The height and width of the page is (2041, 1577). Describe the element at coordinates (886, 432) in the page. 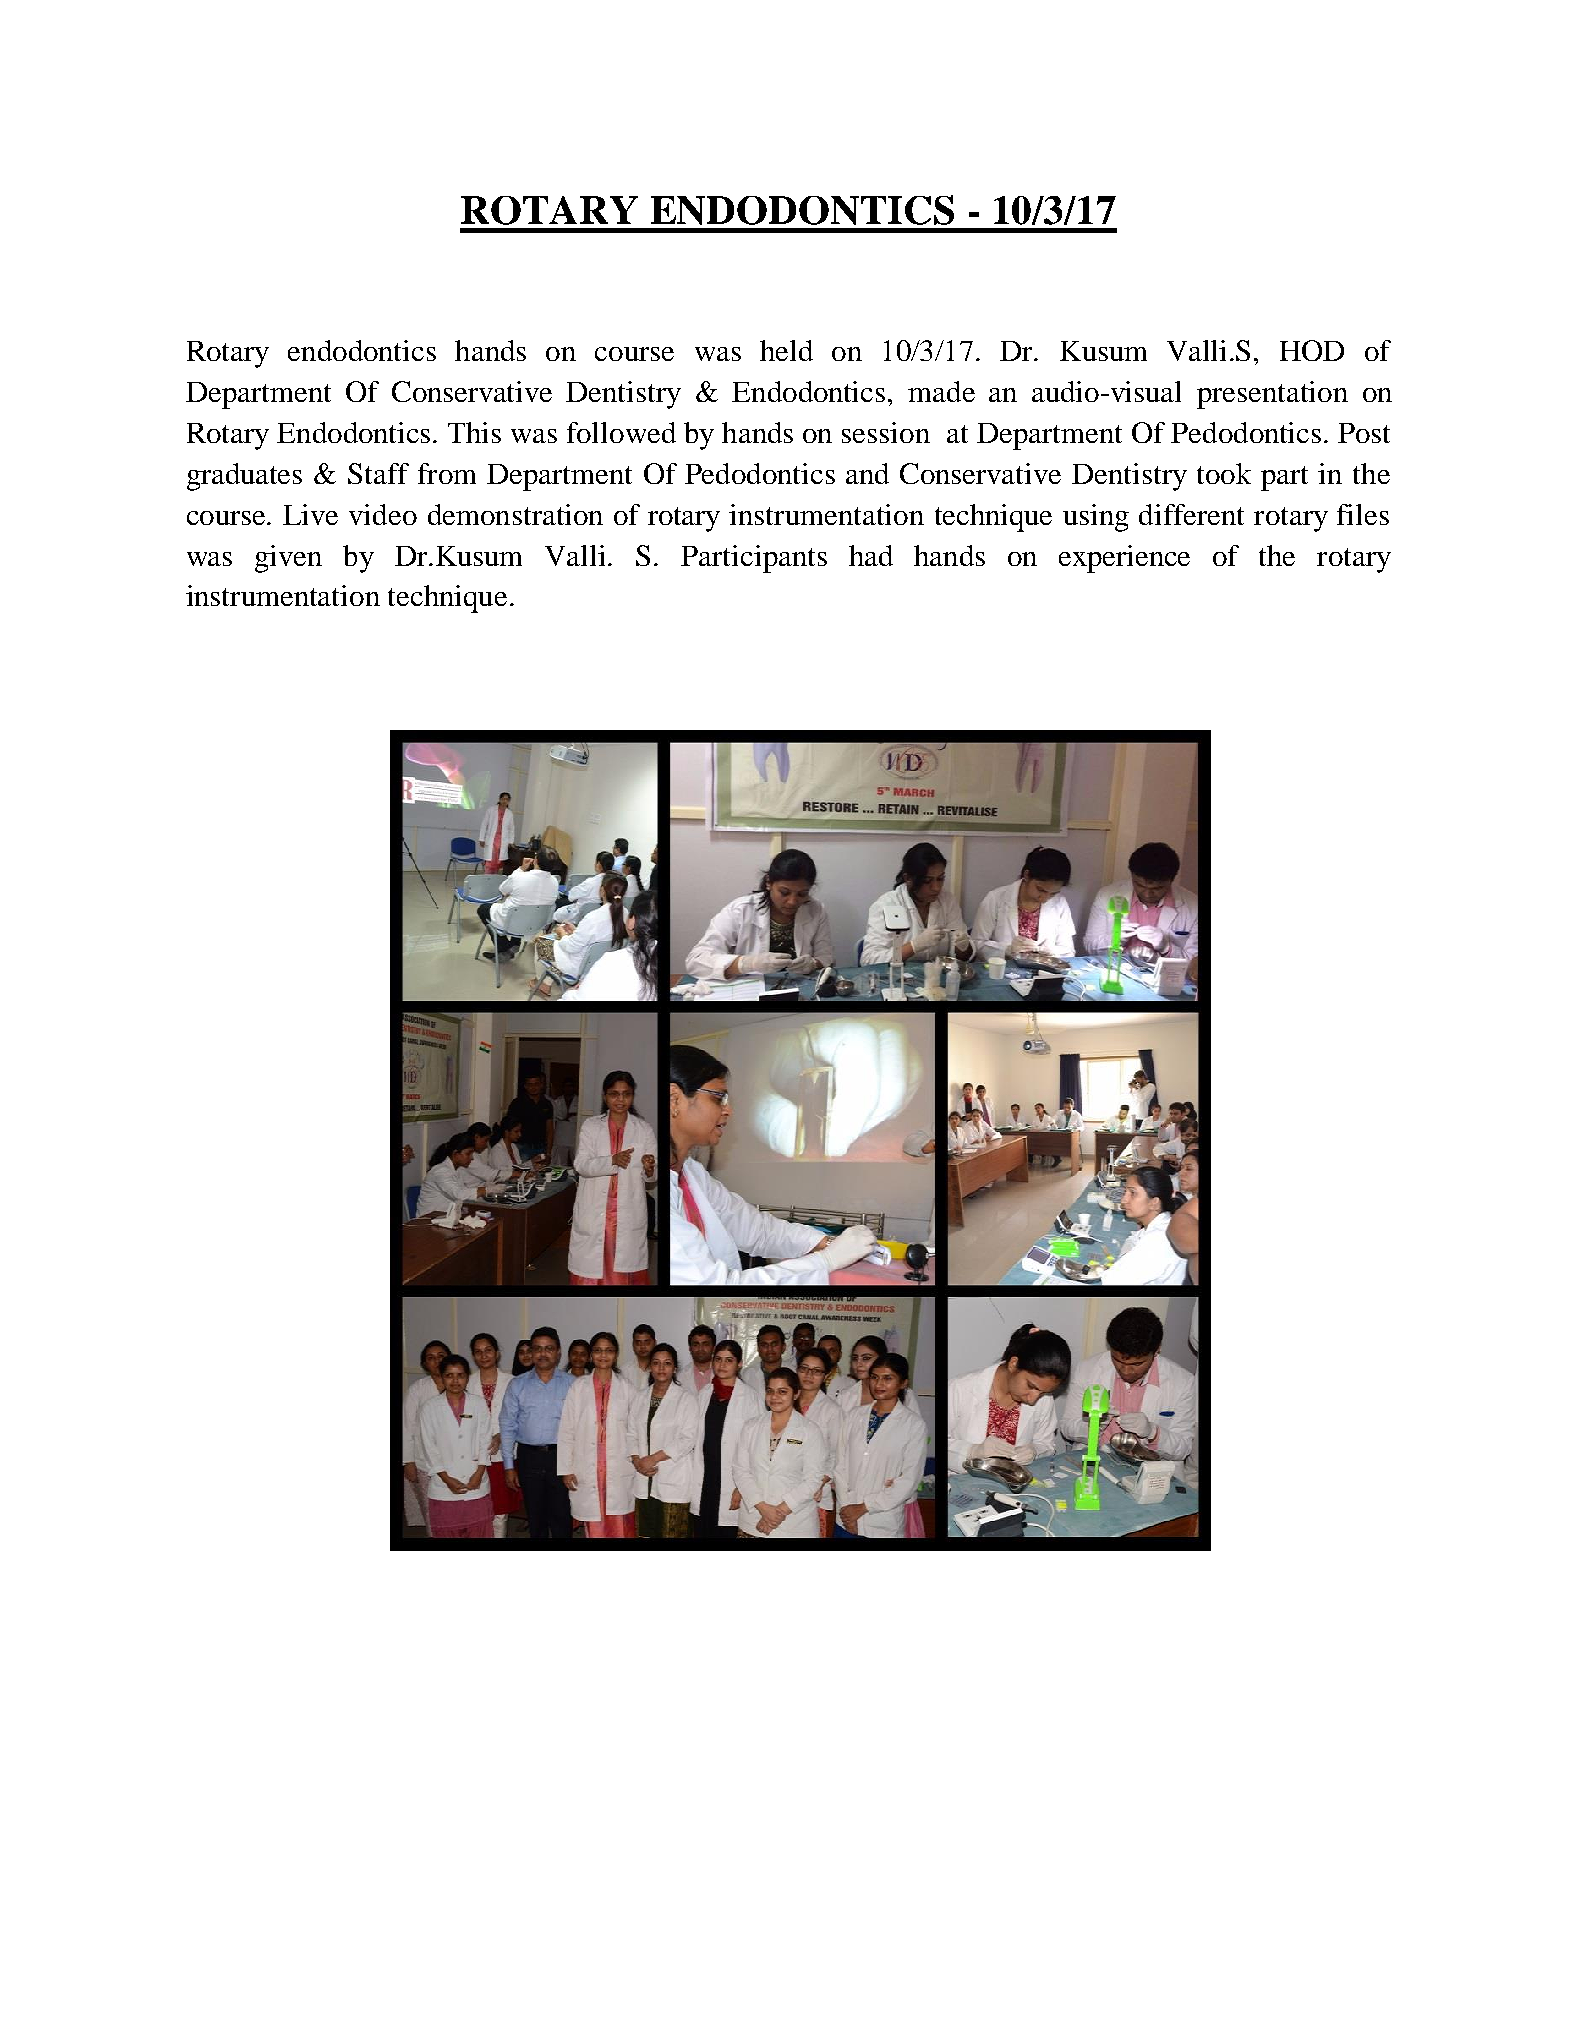

I see `session` at that location.
